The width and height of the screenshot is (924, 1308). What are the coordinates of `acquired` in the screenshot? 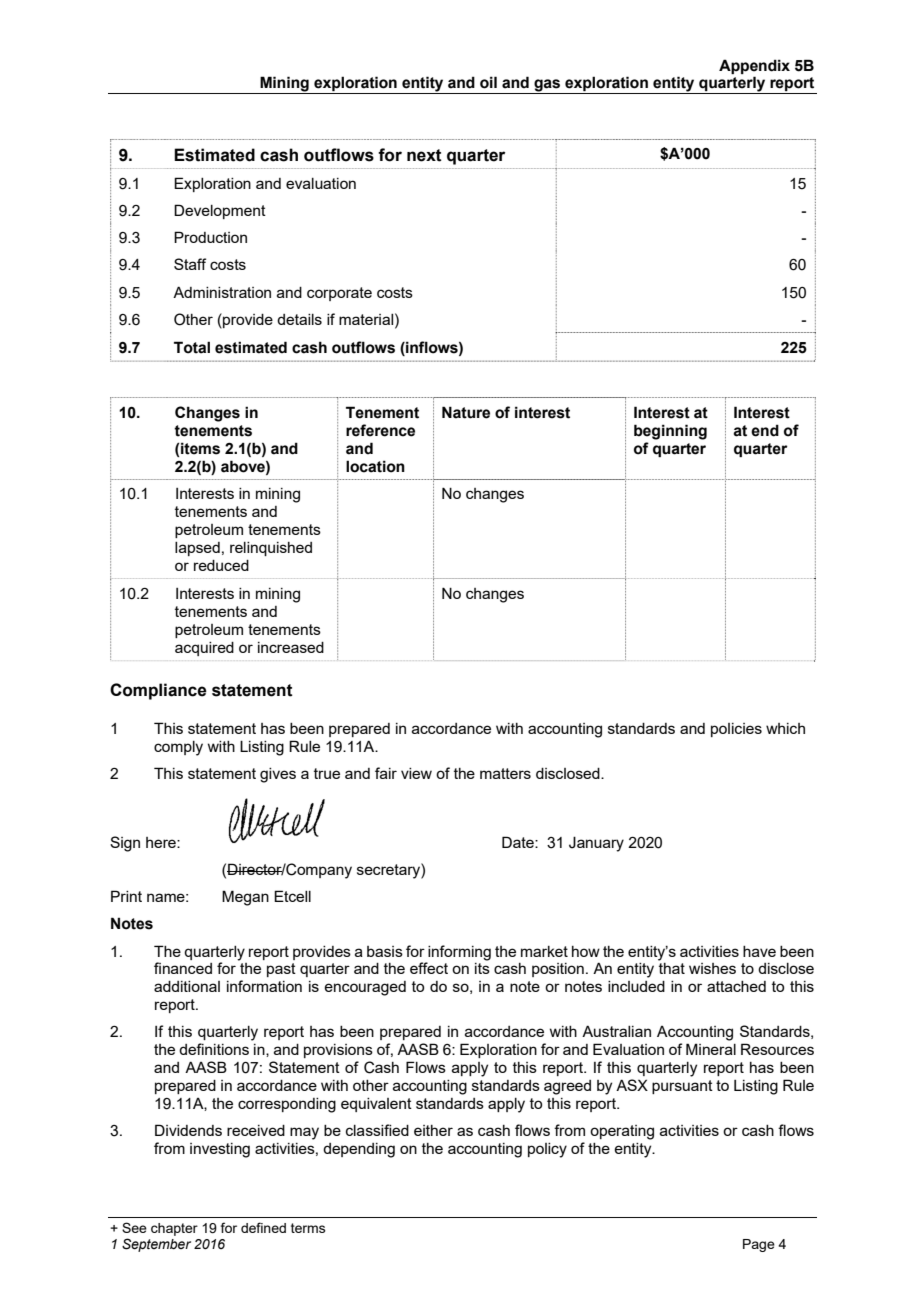 It's located at (204, 649).
